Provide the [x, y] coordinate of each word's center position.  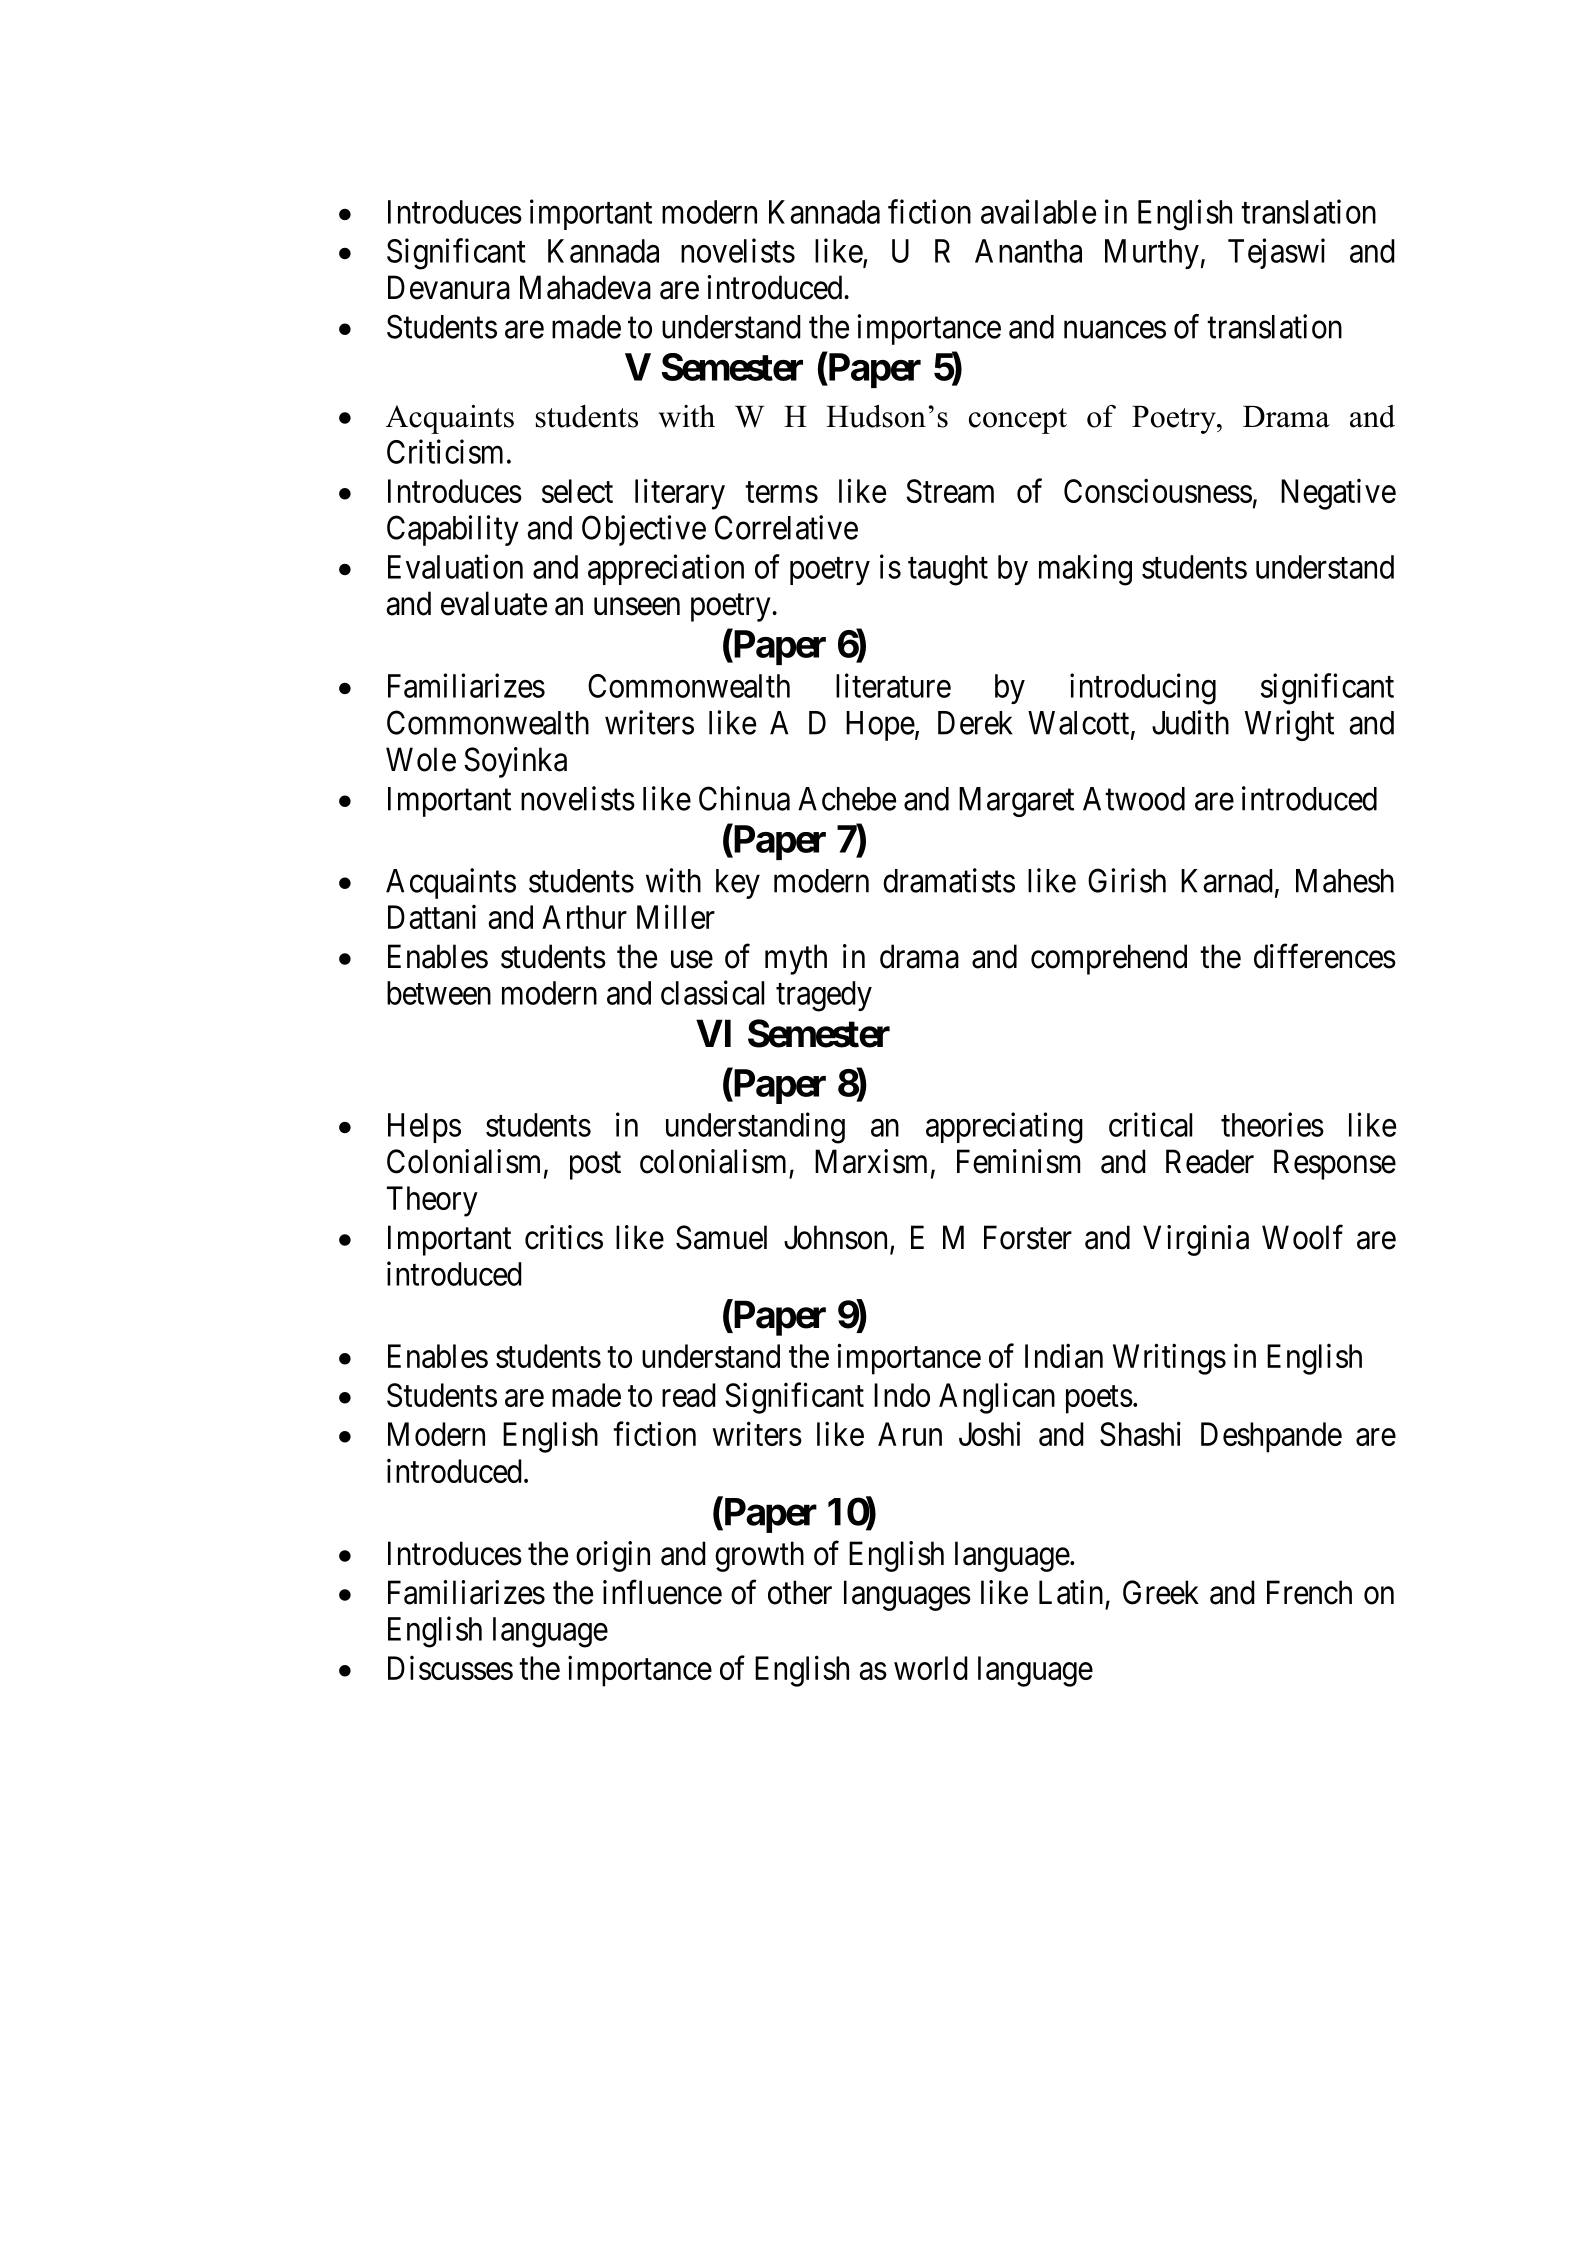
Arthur [584, 917]
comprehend [1109, 959]
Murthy [1152, 254]
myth [796, 959]
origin [613, 1556]
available [1038, 211]
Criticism [445, 451]
